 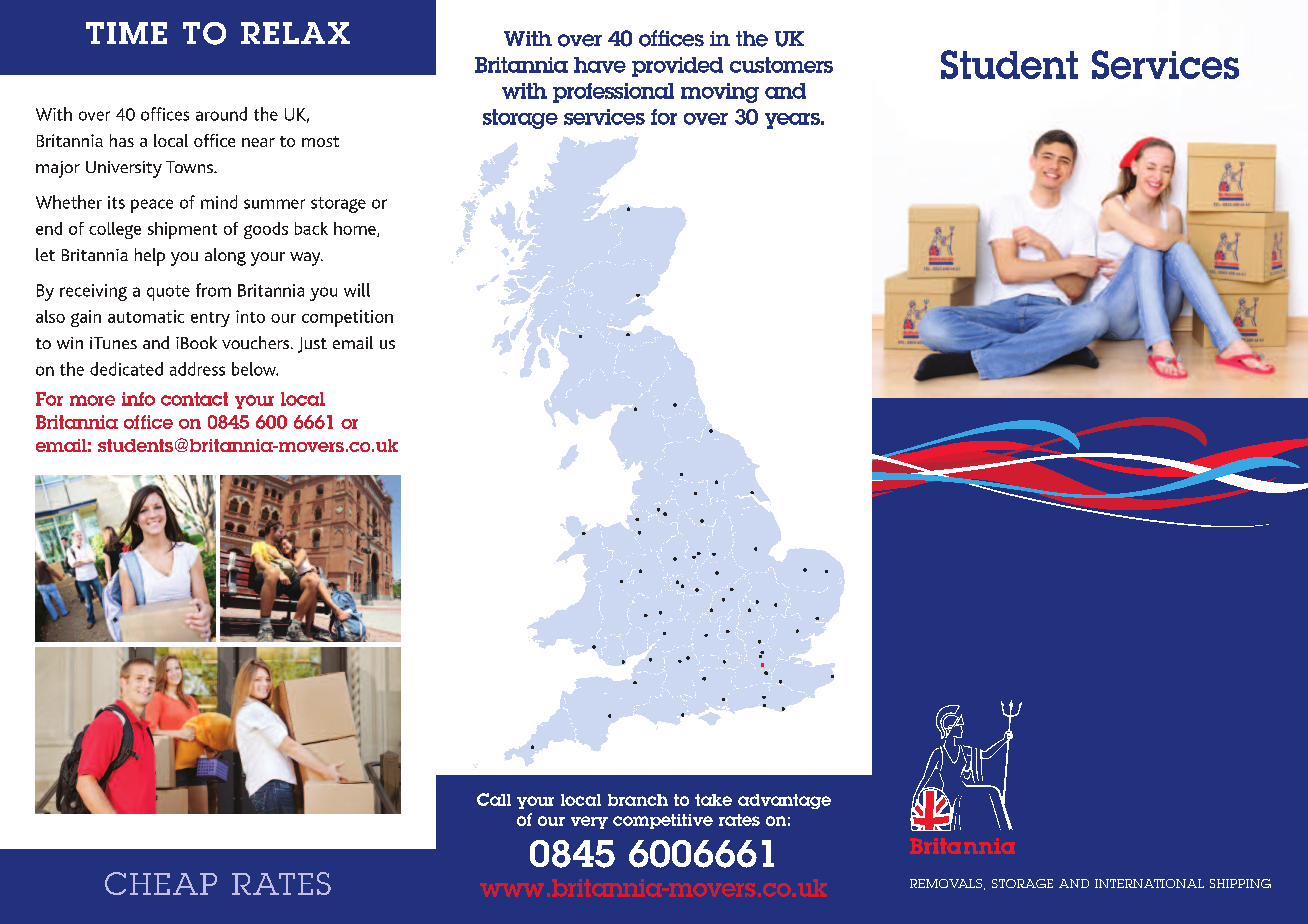 What do you see at coordinates (194, 399) in the screenshot?
I see `contact` at bounding box center [194, 399].
